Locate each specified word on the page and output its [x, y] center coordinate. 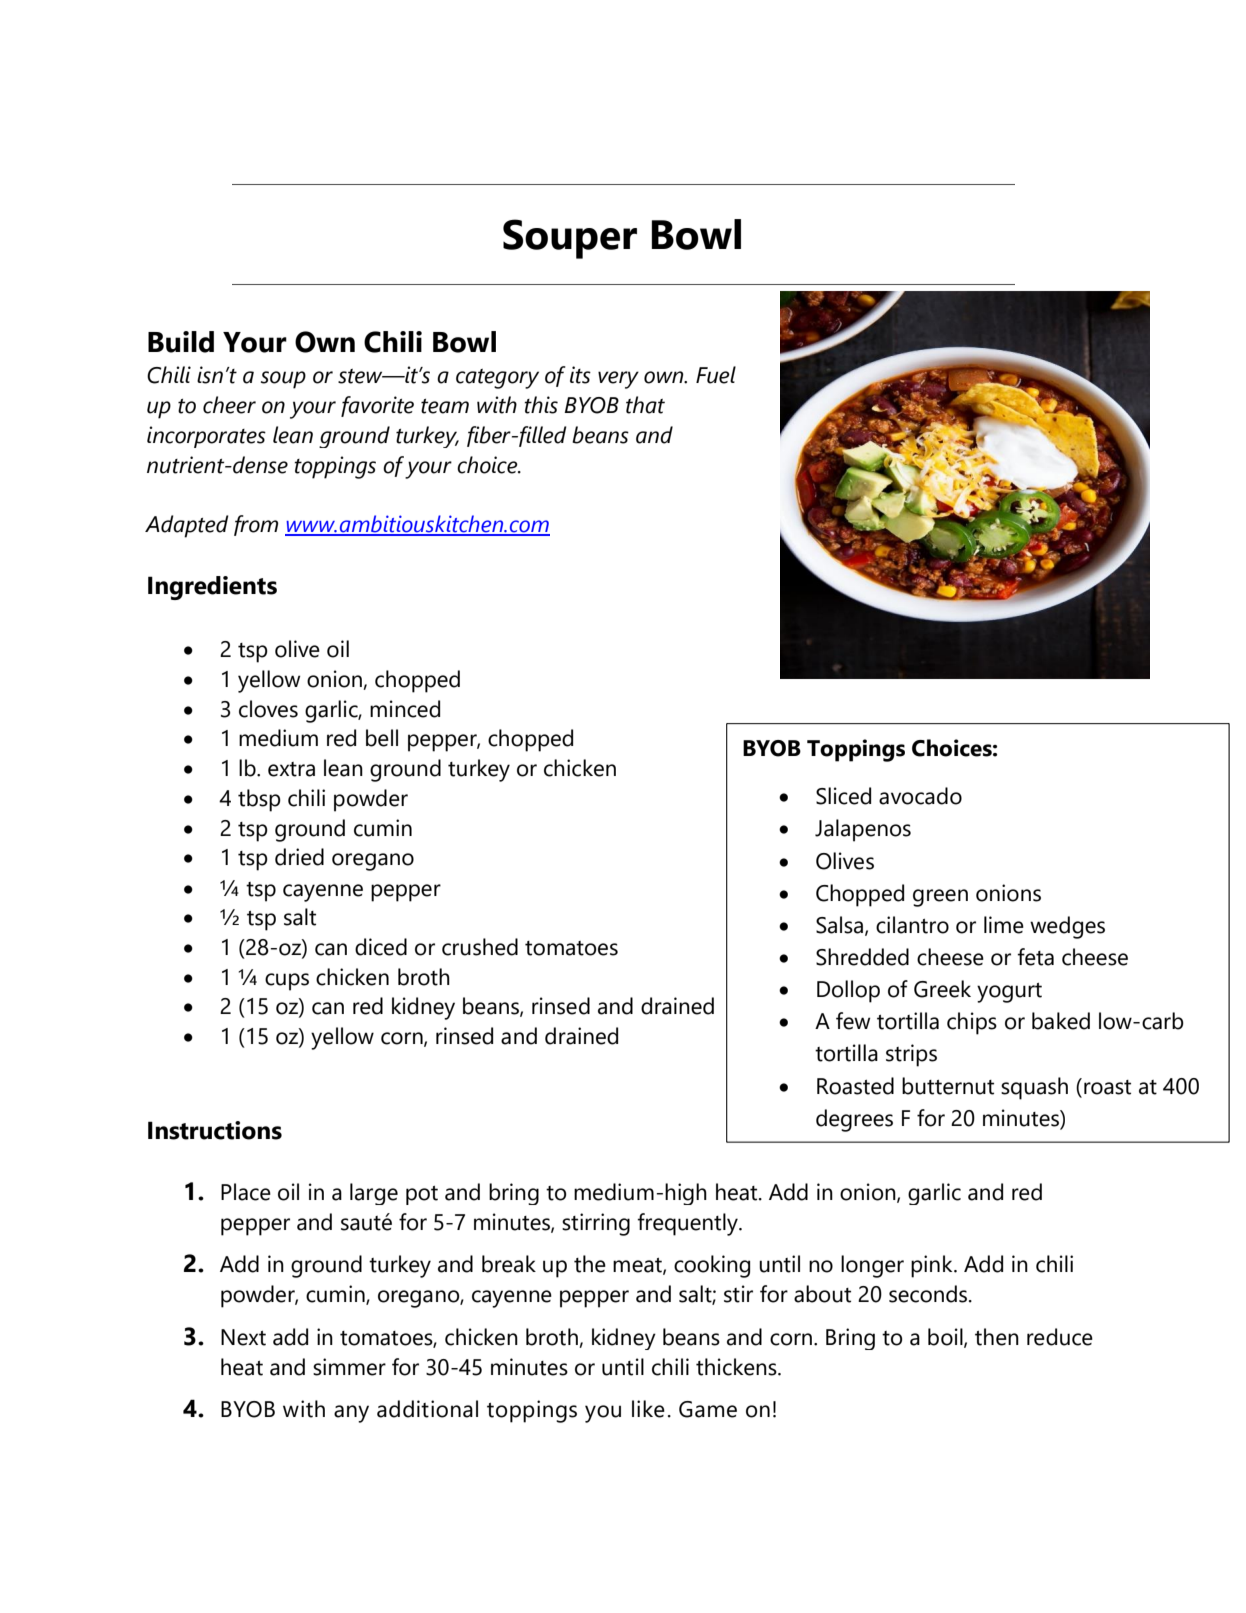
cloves [268, 709]
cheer [229, 405]
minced [405, 709]
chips [972, 1023]
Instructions [215, 1130]
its [580, 375]
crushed [480, 947]
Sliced [843, 796]
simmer [349, 1367]
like [648, 1409]
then [997, 1337]
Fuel [716, 375]
